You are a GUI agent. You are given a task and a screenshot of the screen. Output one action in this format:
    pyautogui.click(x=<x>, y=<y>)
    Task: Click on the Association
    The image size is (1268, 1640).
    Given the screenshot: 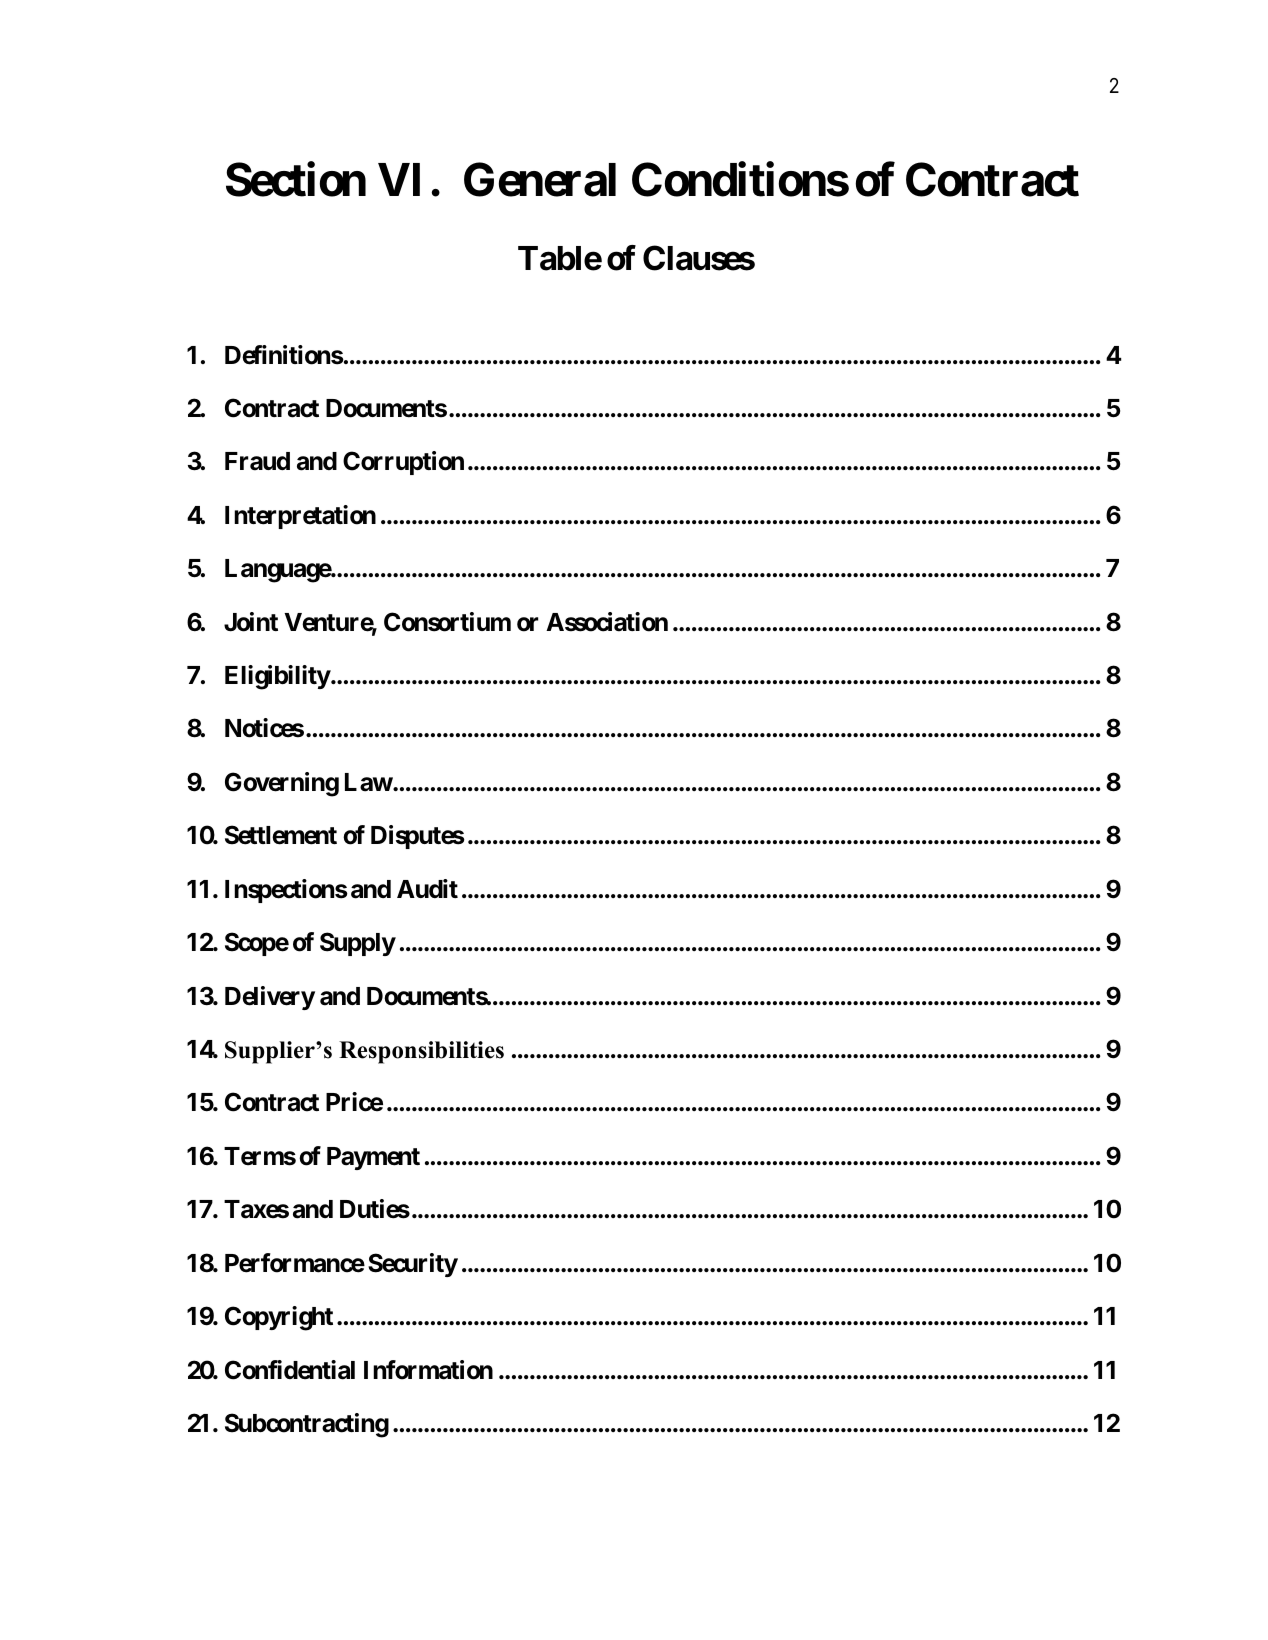 What is the action you would take?
    pyautogui.click(x=607, y=622)
